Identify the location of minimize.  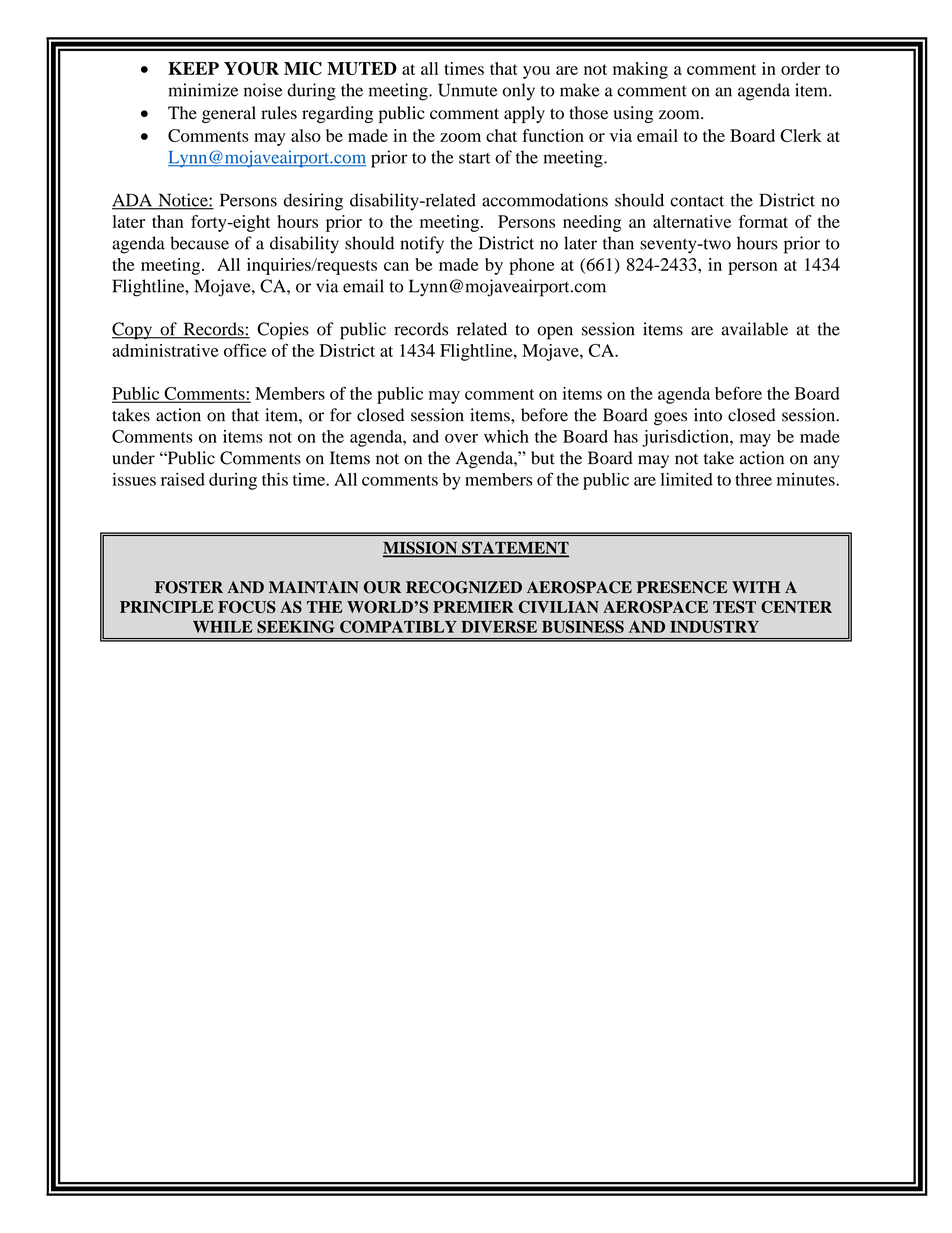
(203, 90).
